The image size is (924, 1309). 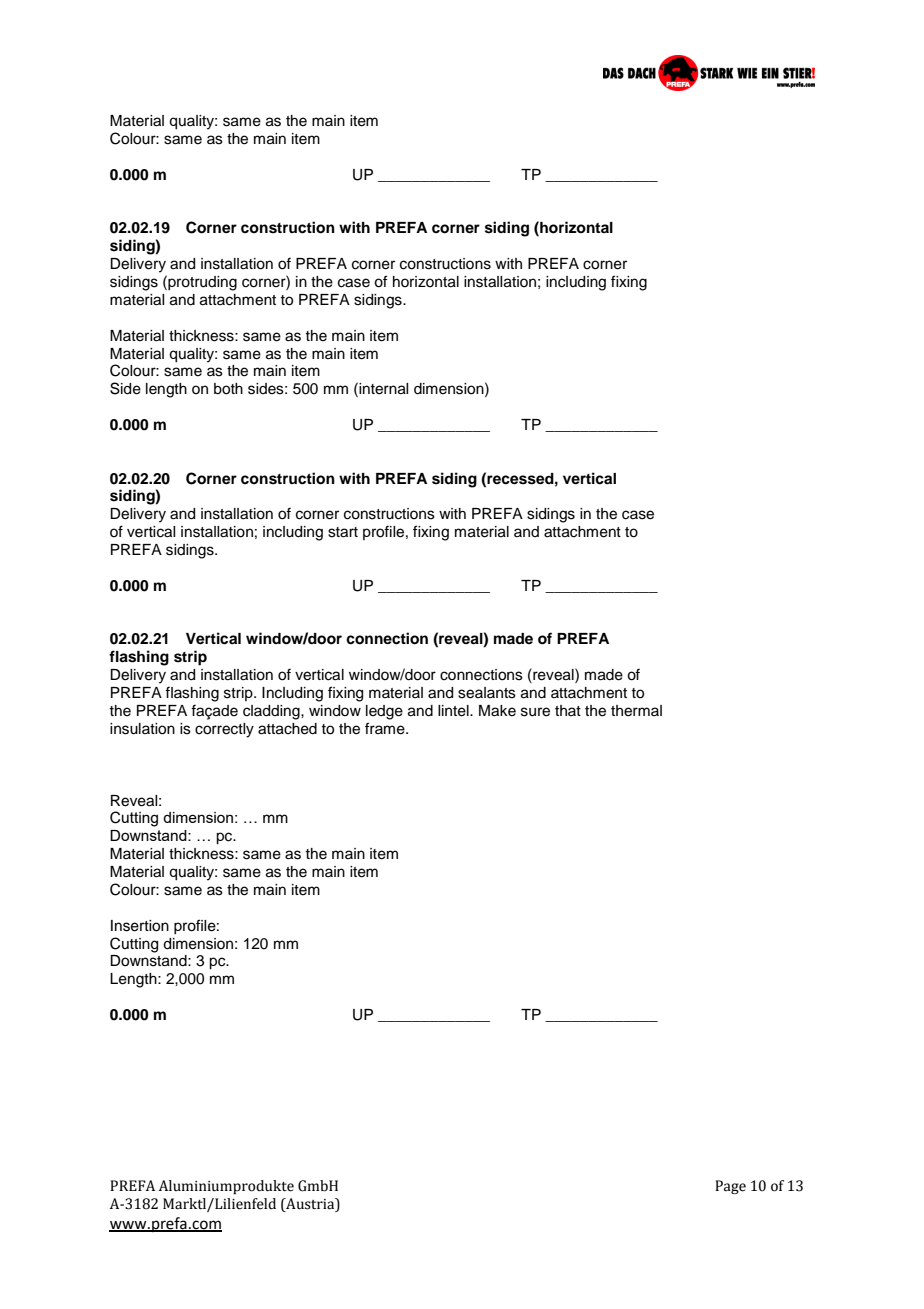 What do you see at coordinates (228, 389) in the document?
I see `both` at bounding box center [228, 389].
